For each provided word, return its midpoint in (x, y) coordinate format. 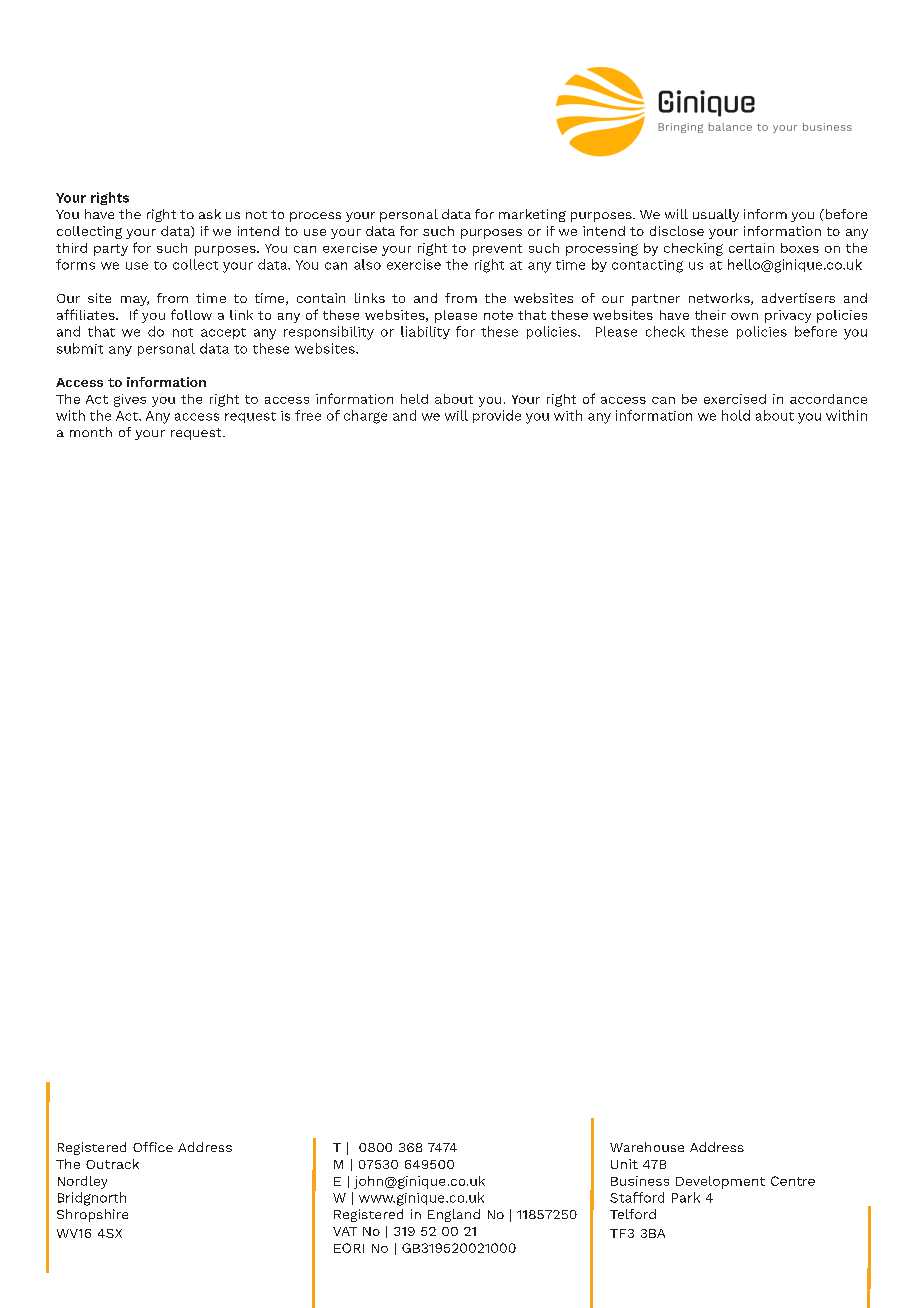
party (111, 250)
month (91, 432)
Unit (624, 1164)
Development (720, 1182)
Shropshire (92, 1215)
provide (497, 416)
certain (751, 248)
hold (736, 415)
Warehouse (647, 1147)
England (454, 1215)
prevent (497, 250)
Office (153, 1147)
